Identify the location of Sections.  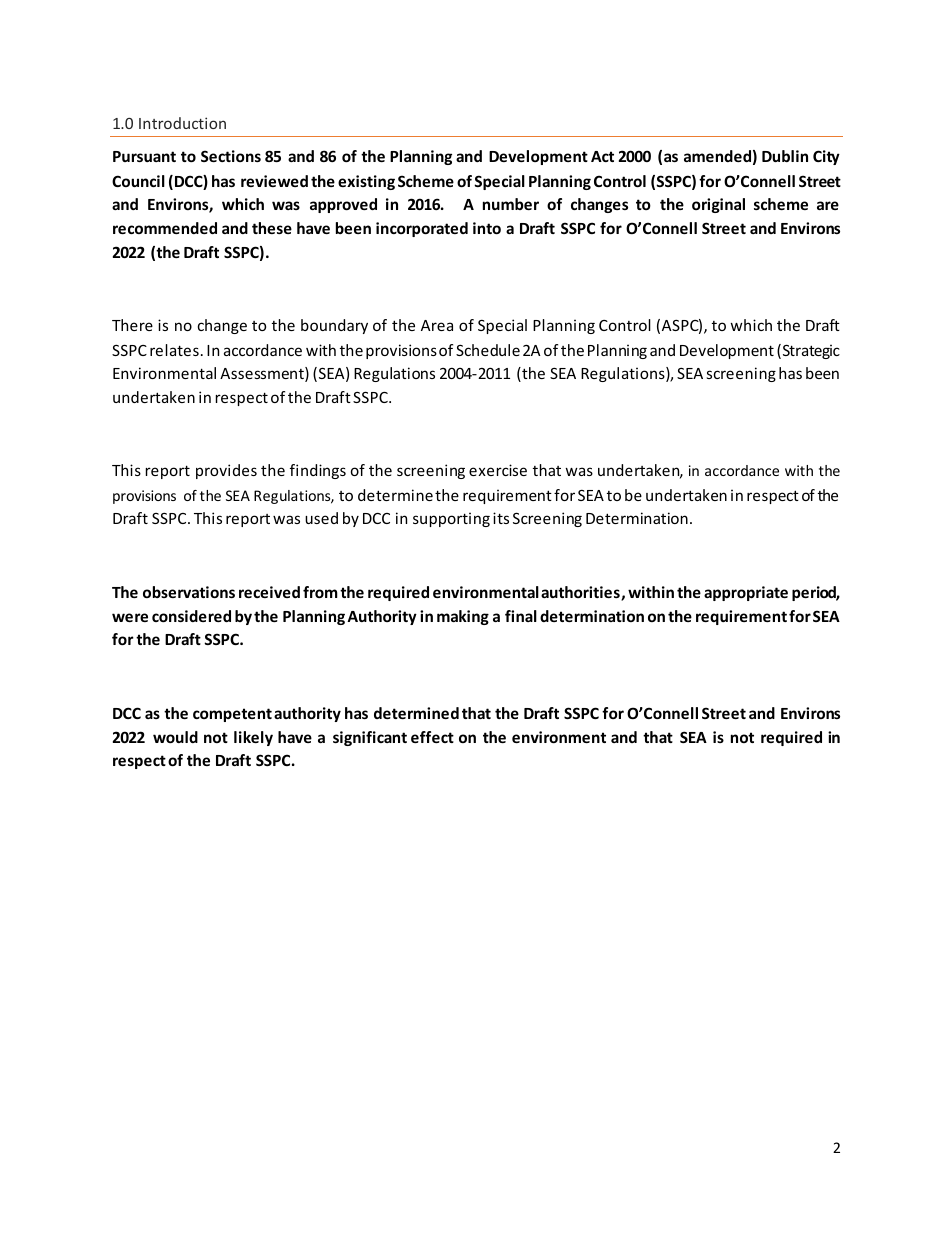
(231, 156).
